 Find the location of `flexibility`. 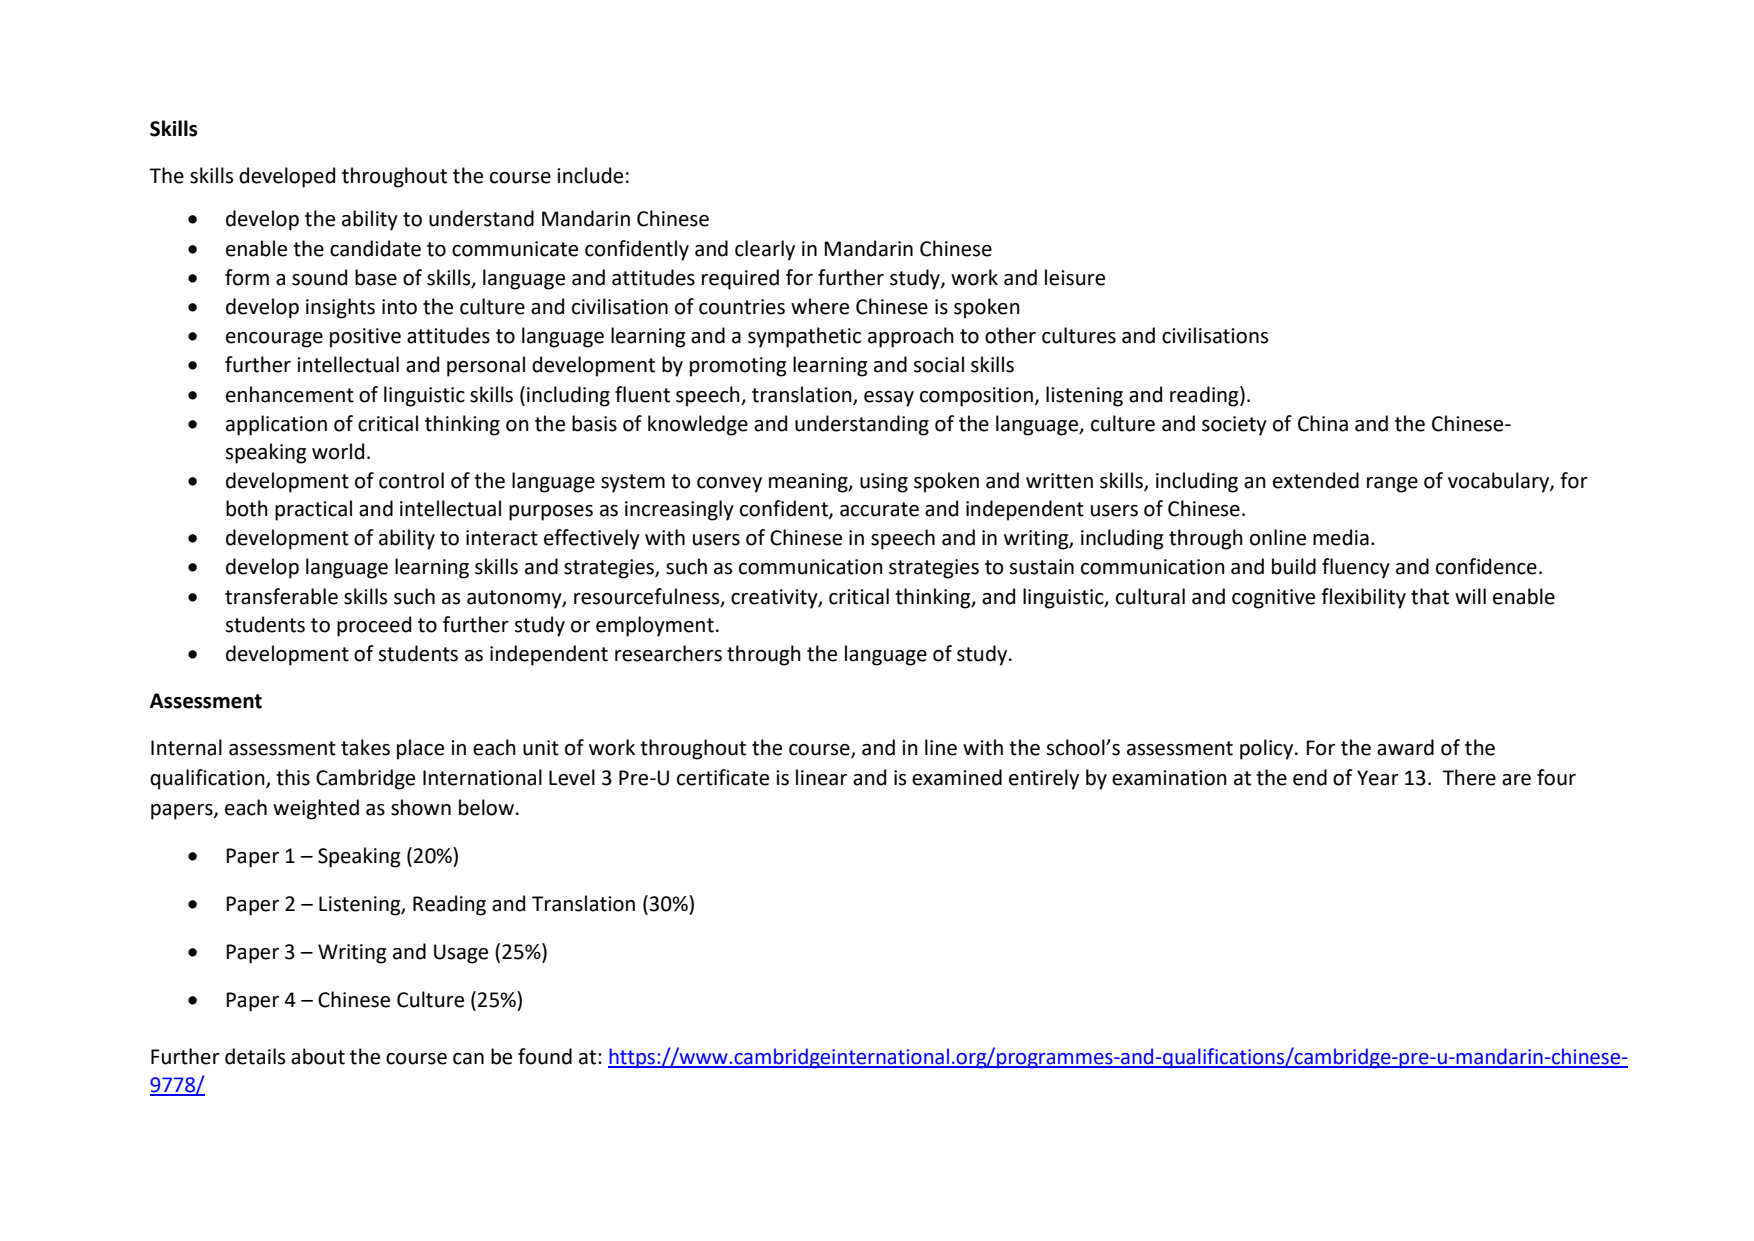

flexibility is located at coordinates (1363, 598).
